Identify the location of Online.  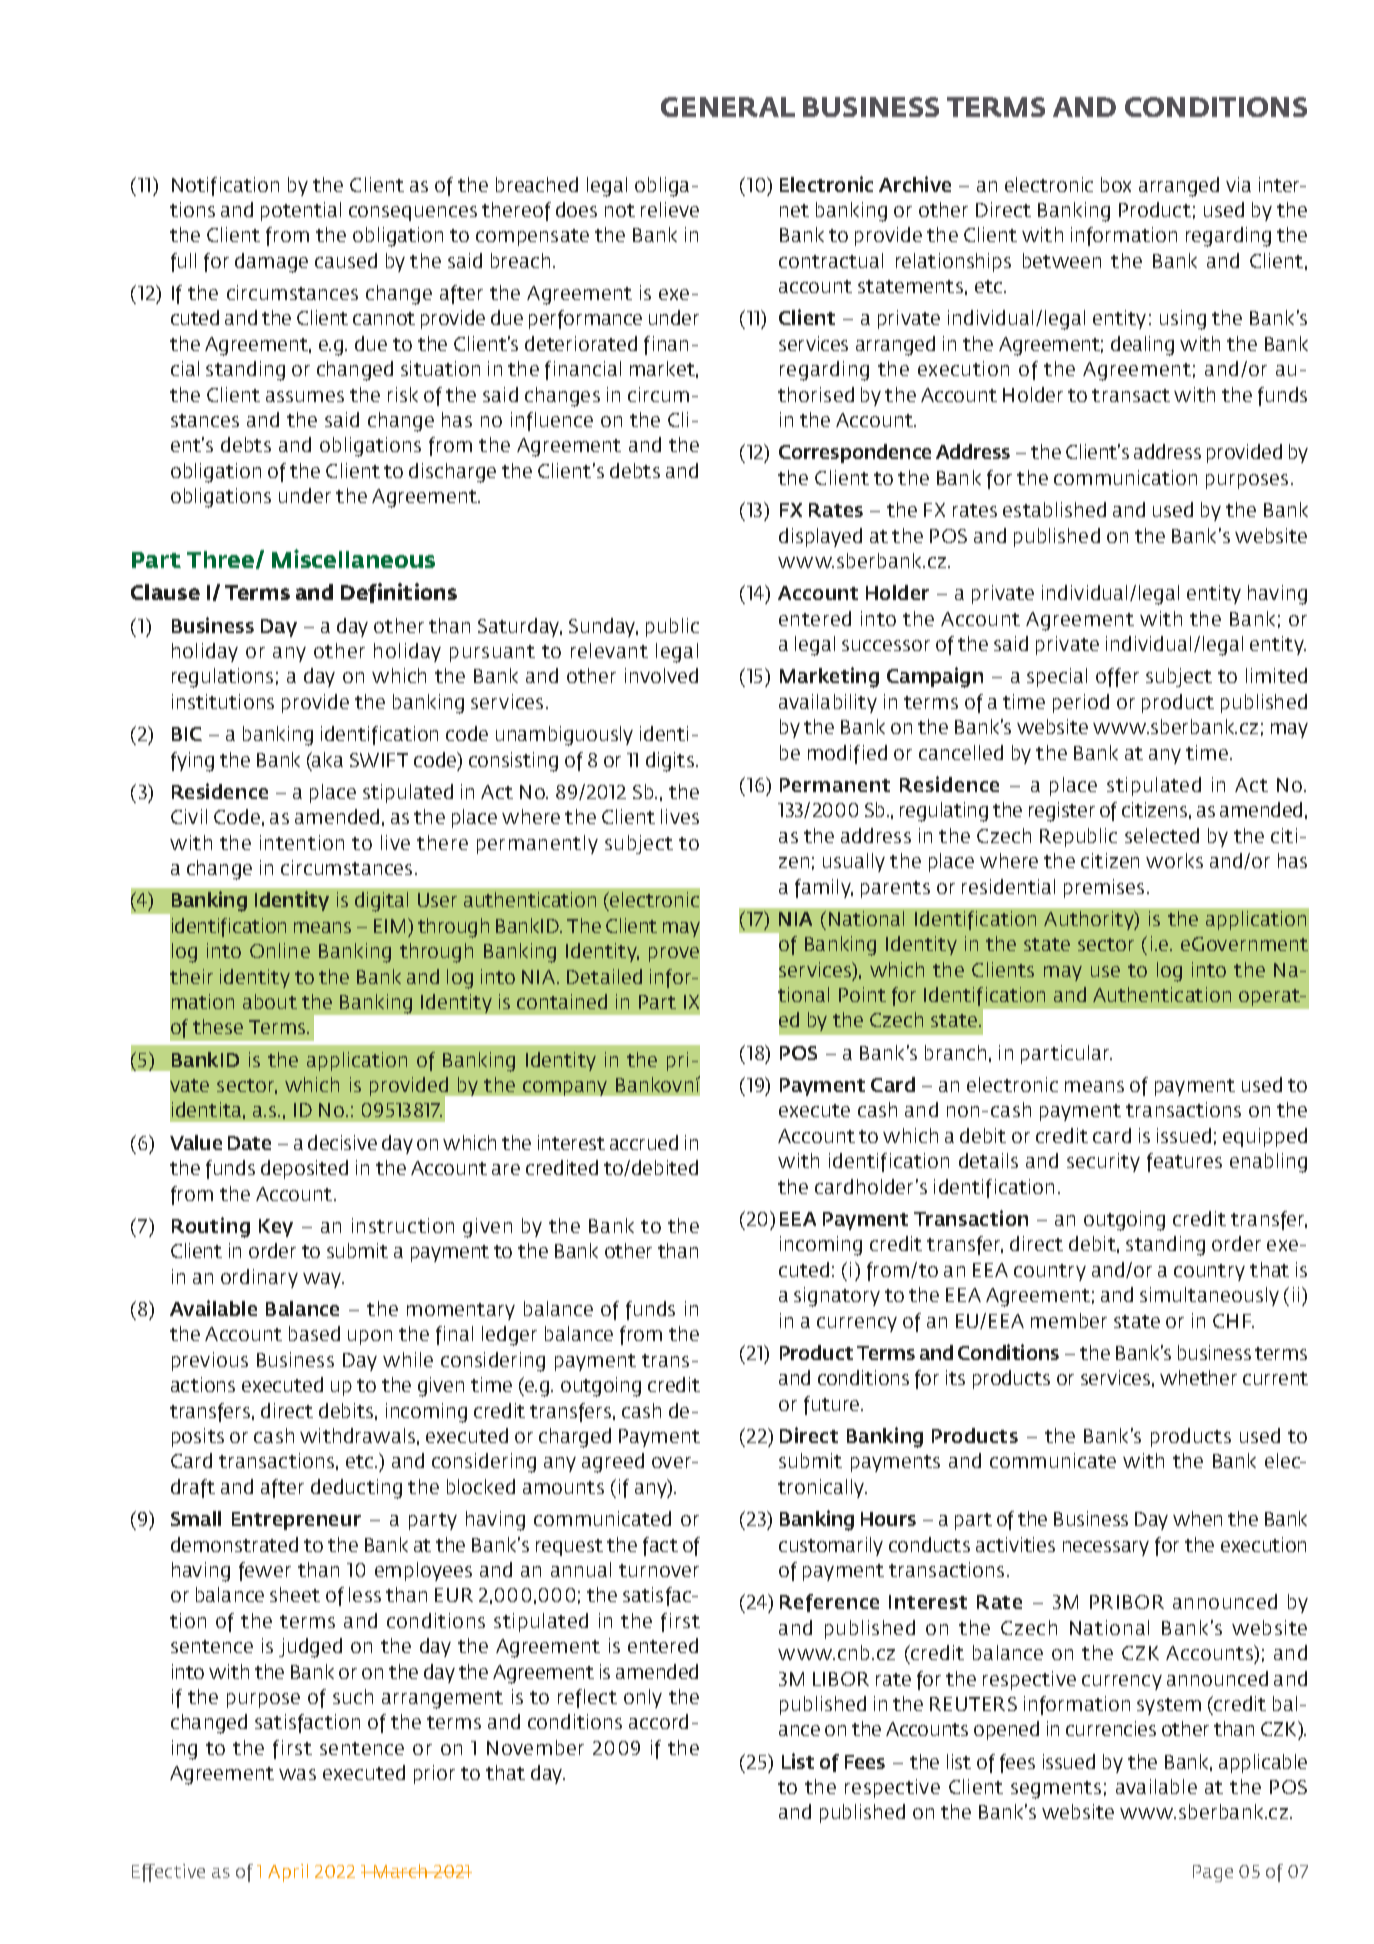
(280, 950).
